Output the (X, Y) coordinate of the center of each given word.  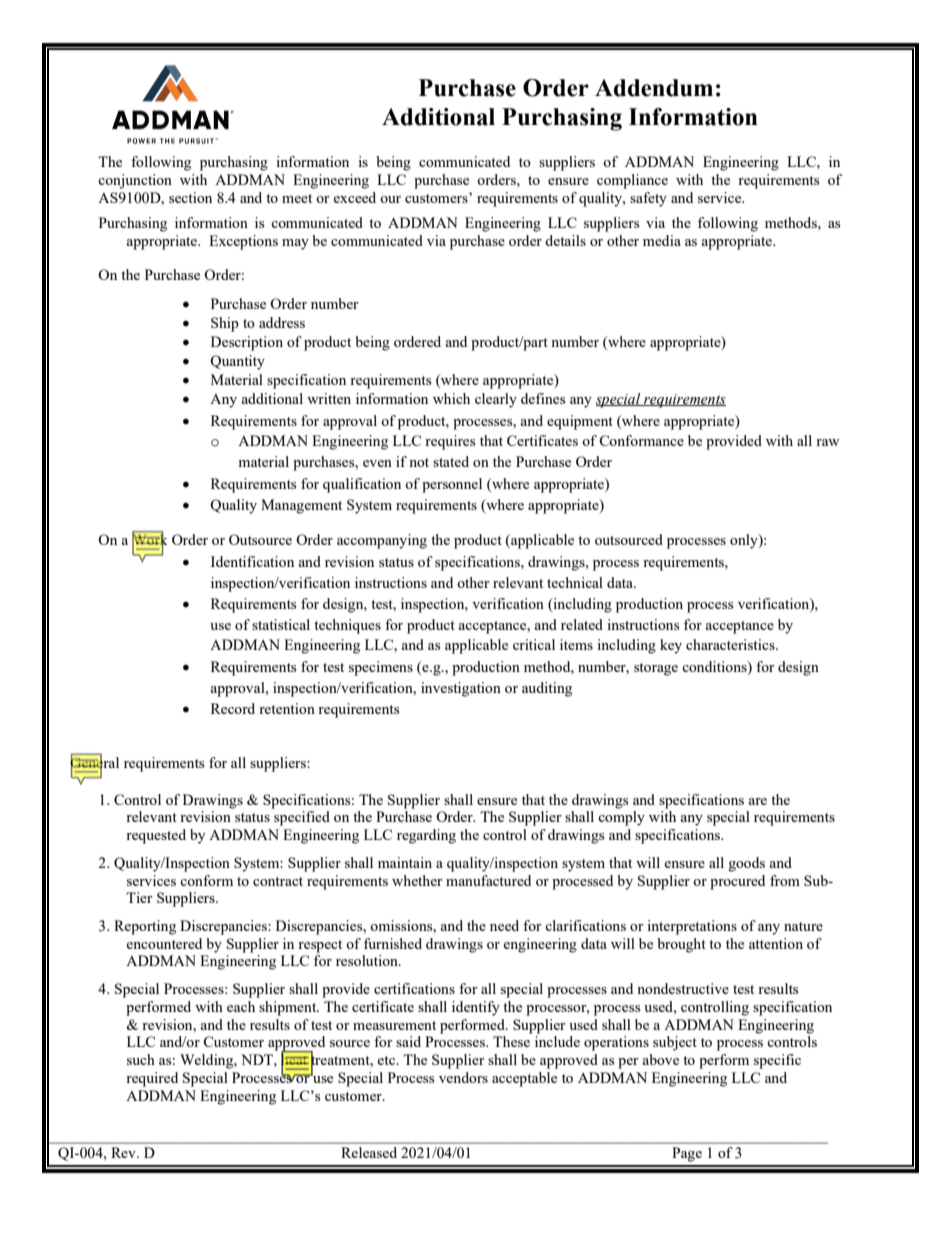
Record (233, 708)
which (451, 398)
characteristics (731, 644)
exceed (354, 197)
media (662, 240)
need (504, 925)
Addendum (654, 88)
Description (247, 343)
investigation (461, 689)
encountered (164, 943)
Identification (252, 561)
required (152, 1079)
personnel (452, 485)
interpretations (692, 927)
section (190, 197)
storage (656, 669)
